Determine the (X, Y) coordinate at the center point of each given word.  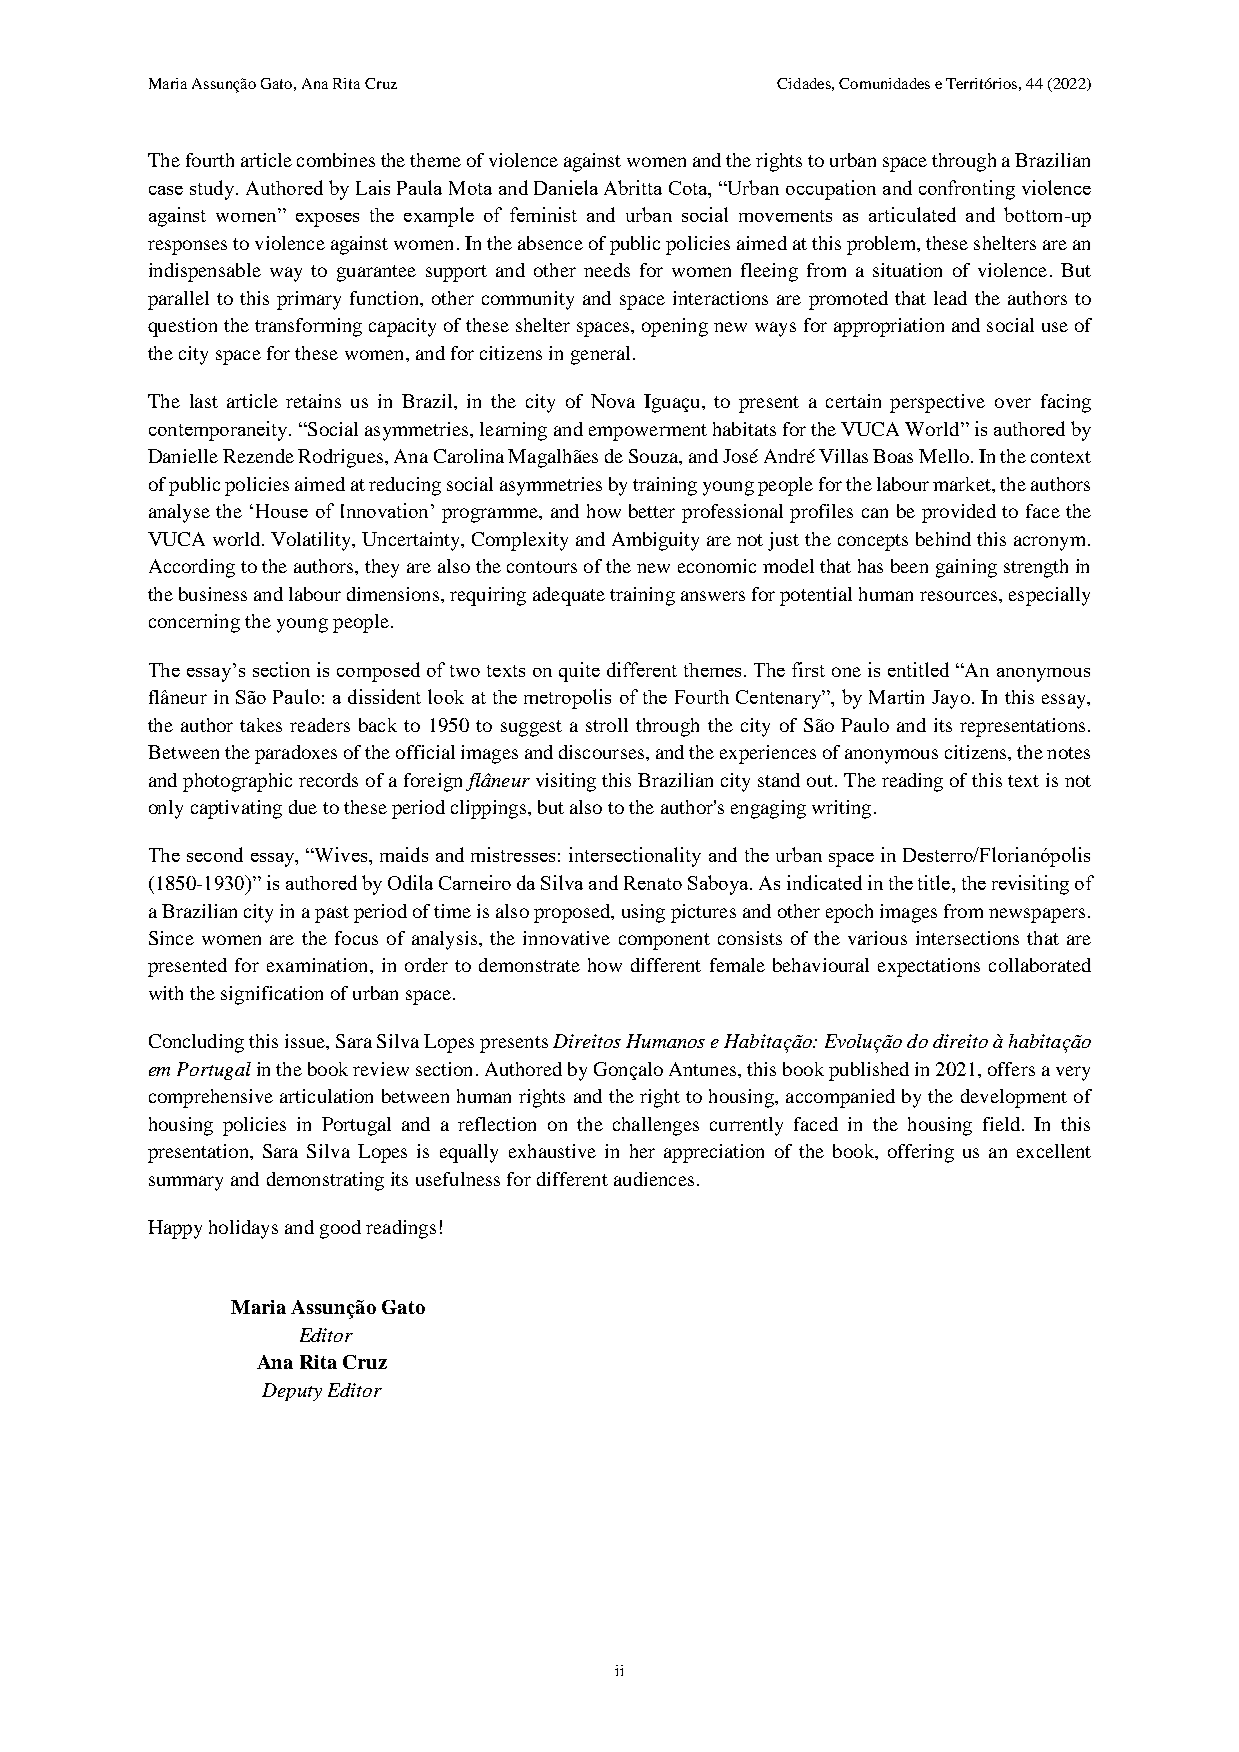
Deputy (292, 1392)
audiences (654, 1179)
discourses (601, 752)
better (652, 511)
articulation (326, 1096)
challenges (656, 1126)
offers (1011, 1069)
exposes (327, 220)
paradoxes (296, 754)
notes (1068, 753)
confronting (967, 190)
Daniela (566, 187)
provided (959, 513)
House (282, 511)
